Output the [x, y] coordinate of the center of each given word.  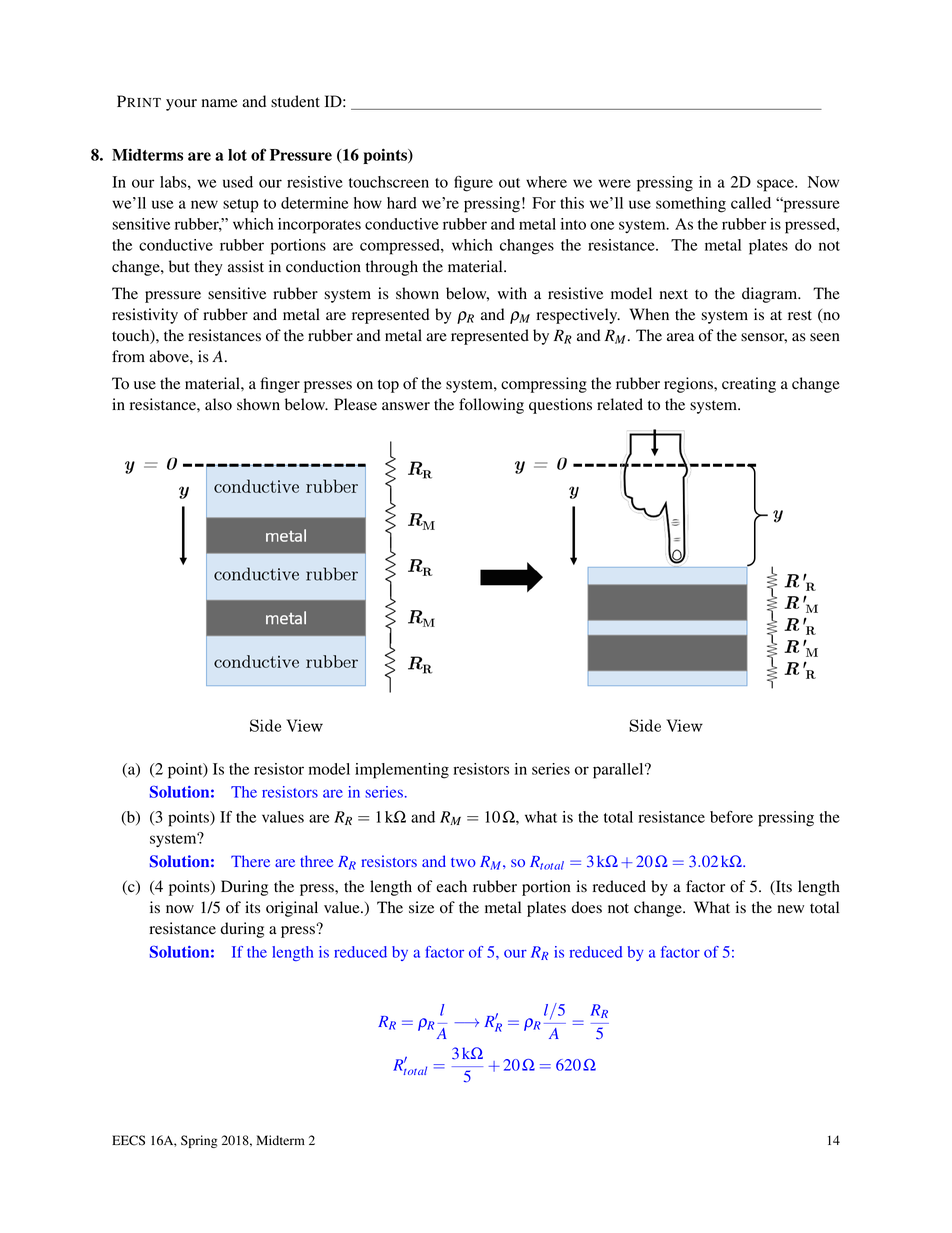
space [776, 185]
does [587, 907]
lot [237, 155]
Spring [199, 1141]
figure [473, 184]
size [421, 907]
